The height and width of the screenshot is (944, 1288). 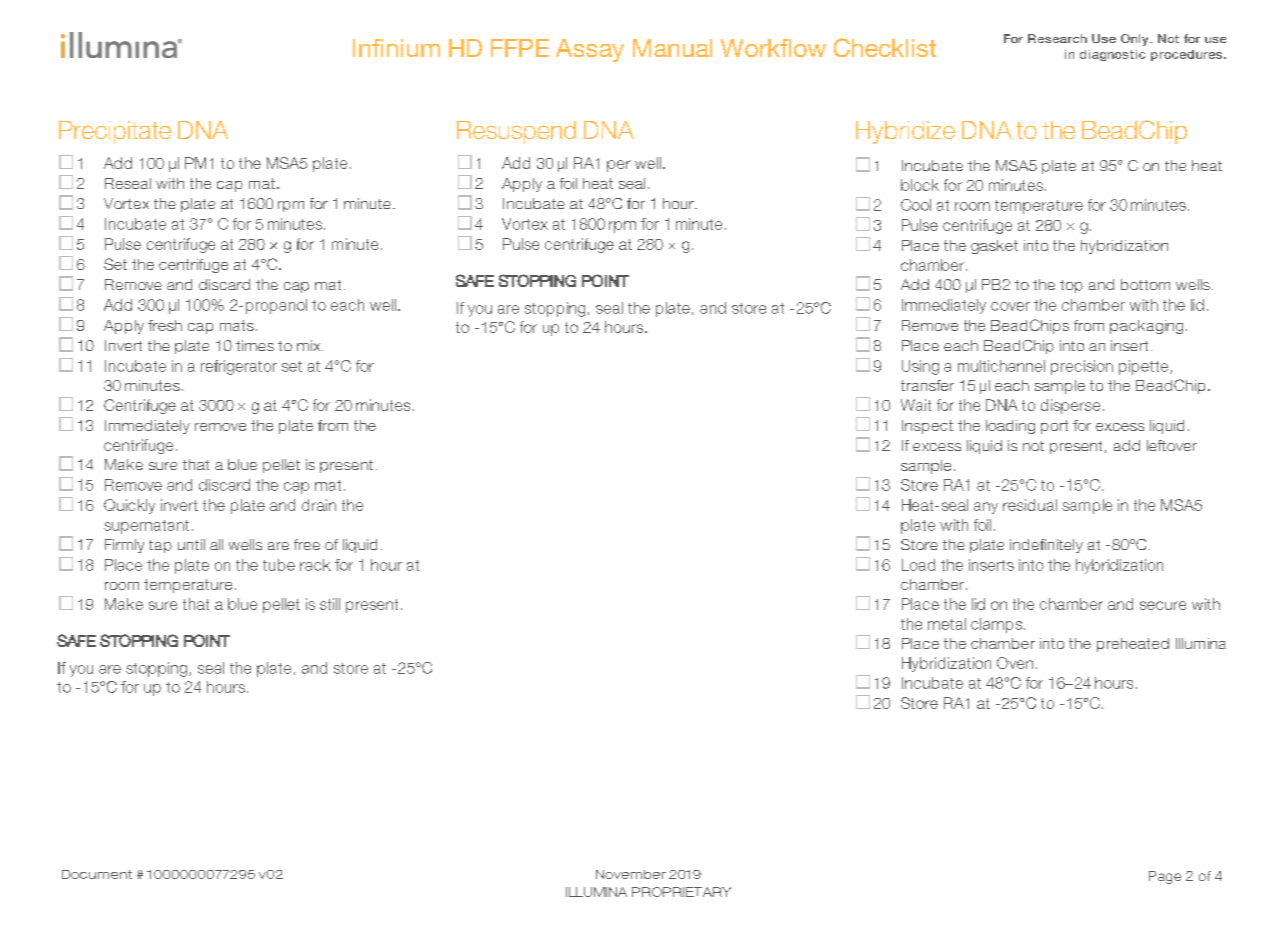 What do you see at coordinates (998, 625) in the screenshot?
I see `clamps` at bounding box center [998, 625].
